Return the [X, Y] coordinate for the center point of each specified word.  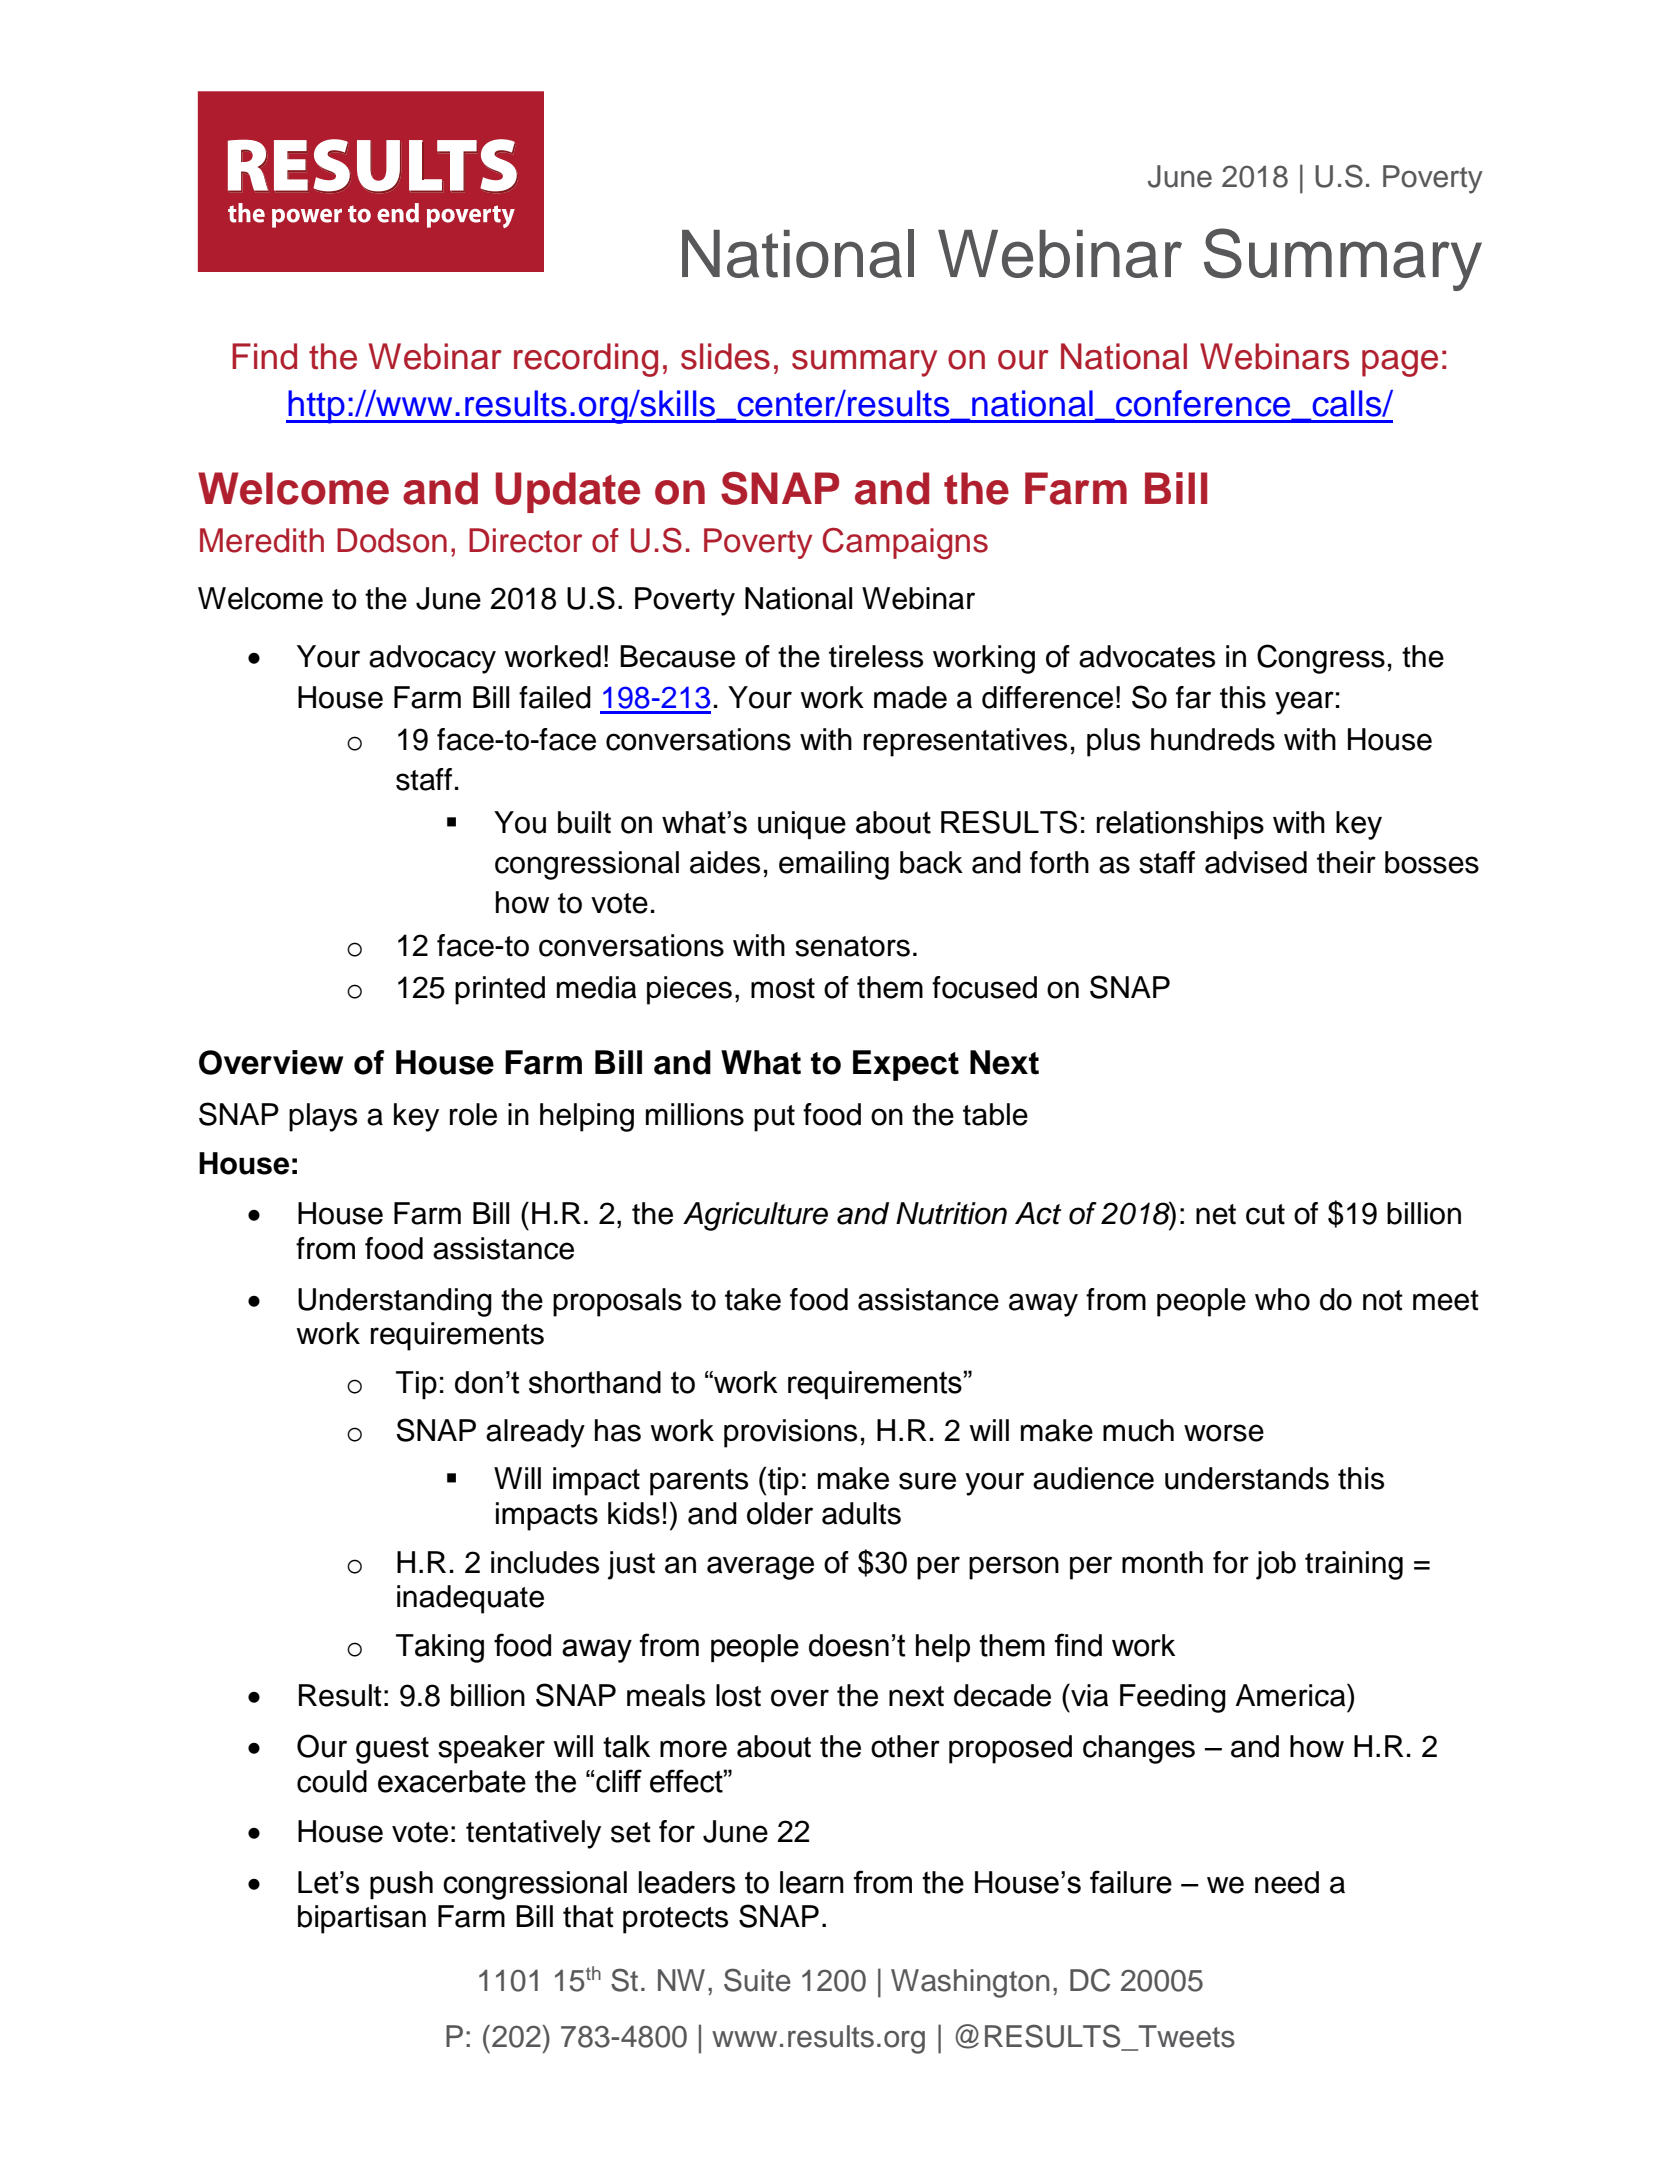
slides [725, 356]
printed [500, 990]
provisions [790, 1433]
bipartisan [362, 1919]
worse [1224, 1433]
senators [852, 946]
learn [812, 1882]
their [1346, 862]
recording [586, 360]
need [1287, 1882]
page [1400, 363]
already [535, 1433]
